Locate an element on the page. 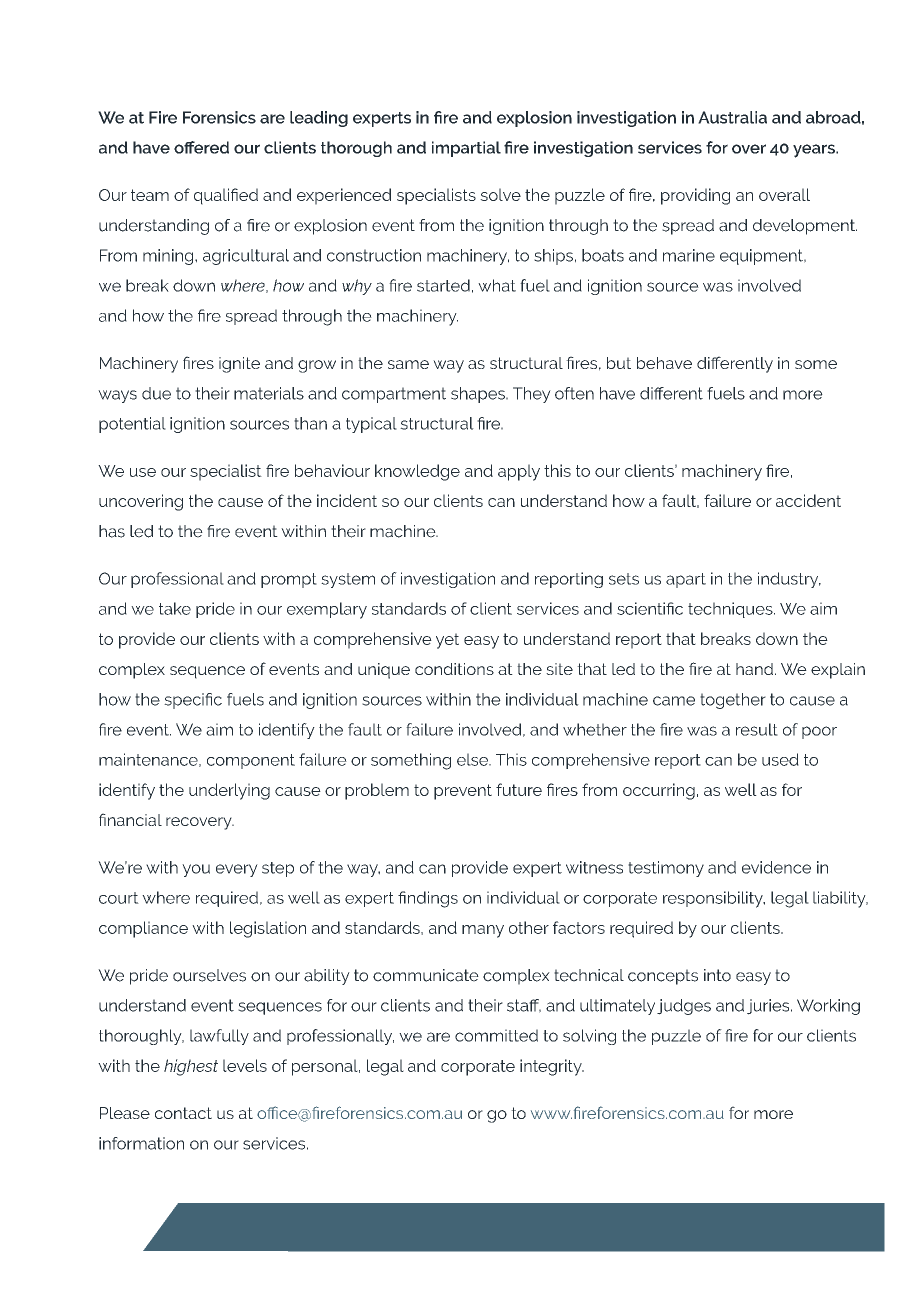  contact is located at coordinates (183, 1113).
